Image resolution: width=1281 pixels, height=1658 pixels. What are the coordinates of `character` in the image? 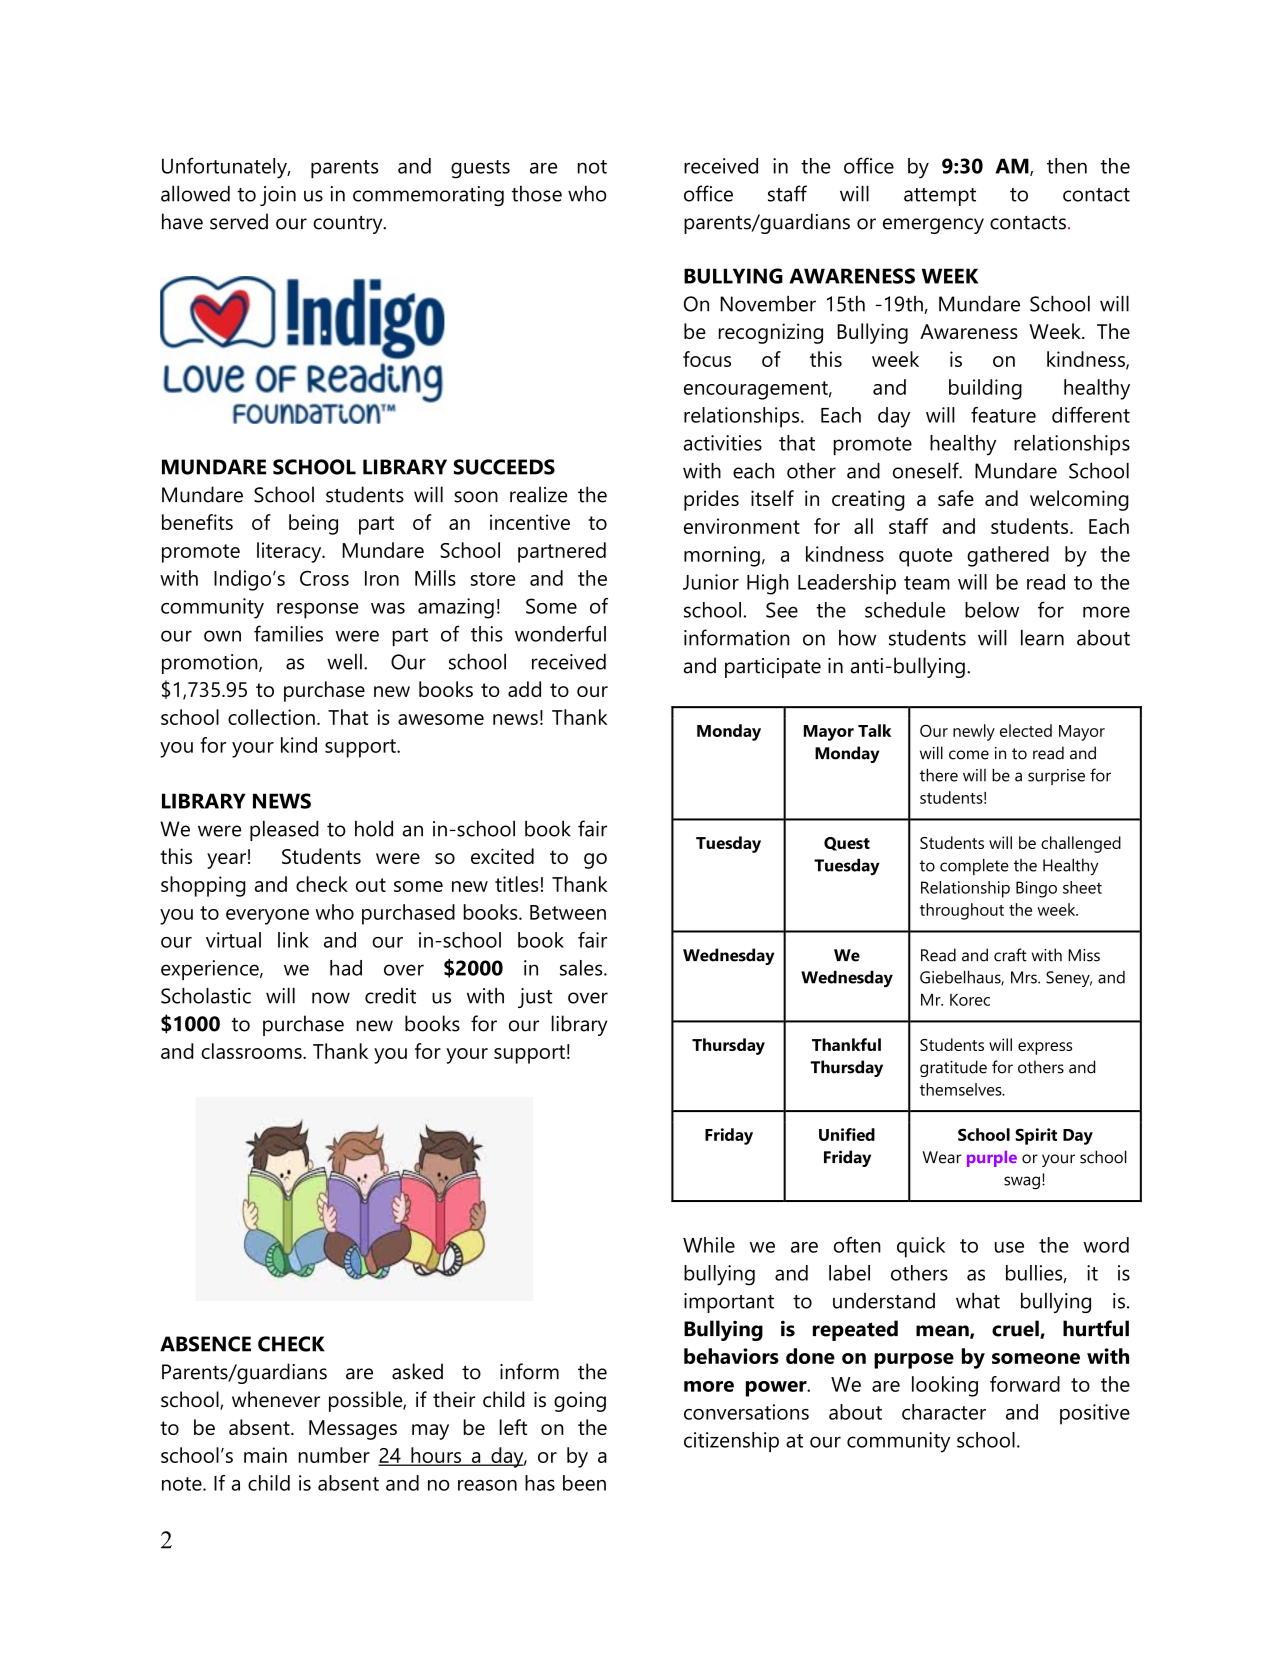 It's located at (944, 1412).
